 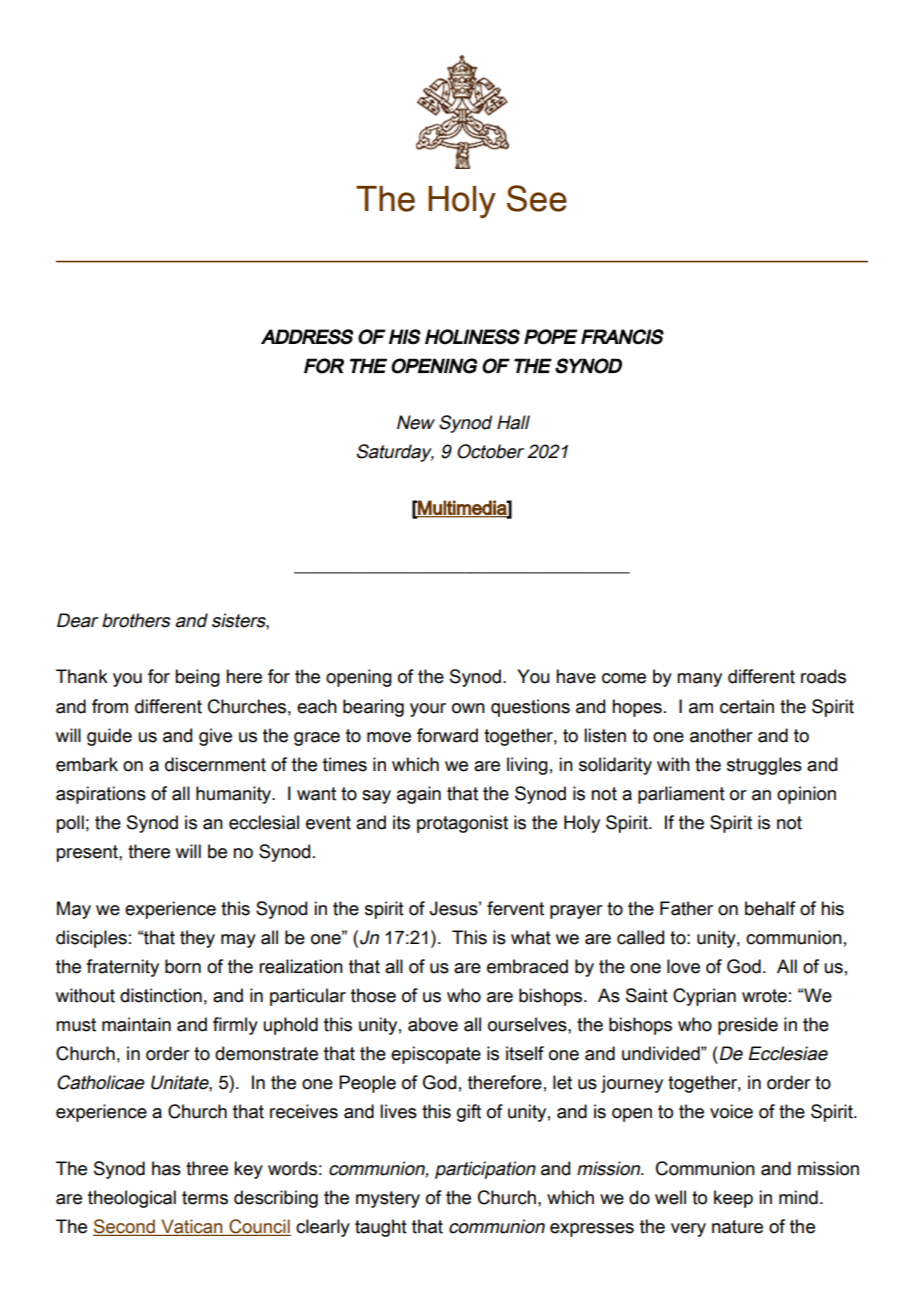 What do you see at coordinates (433, 1024) in the screenshot?
I see `above` at bounding box center [433, 1024].
